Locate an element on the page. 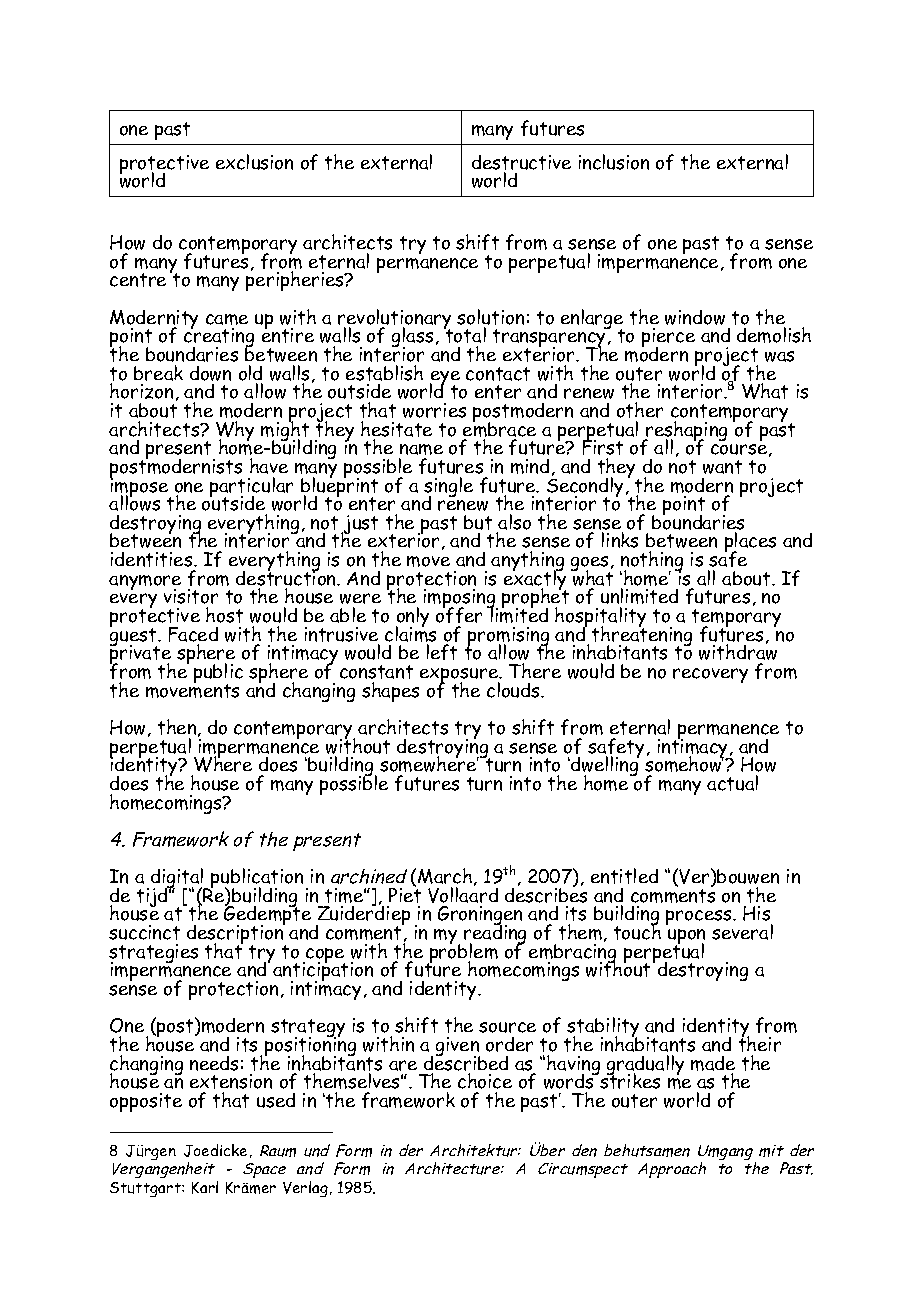  places is located at coordinates (750, 544).
